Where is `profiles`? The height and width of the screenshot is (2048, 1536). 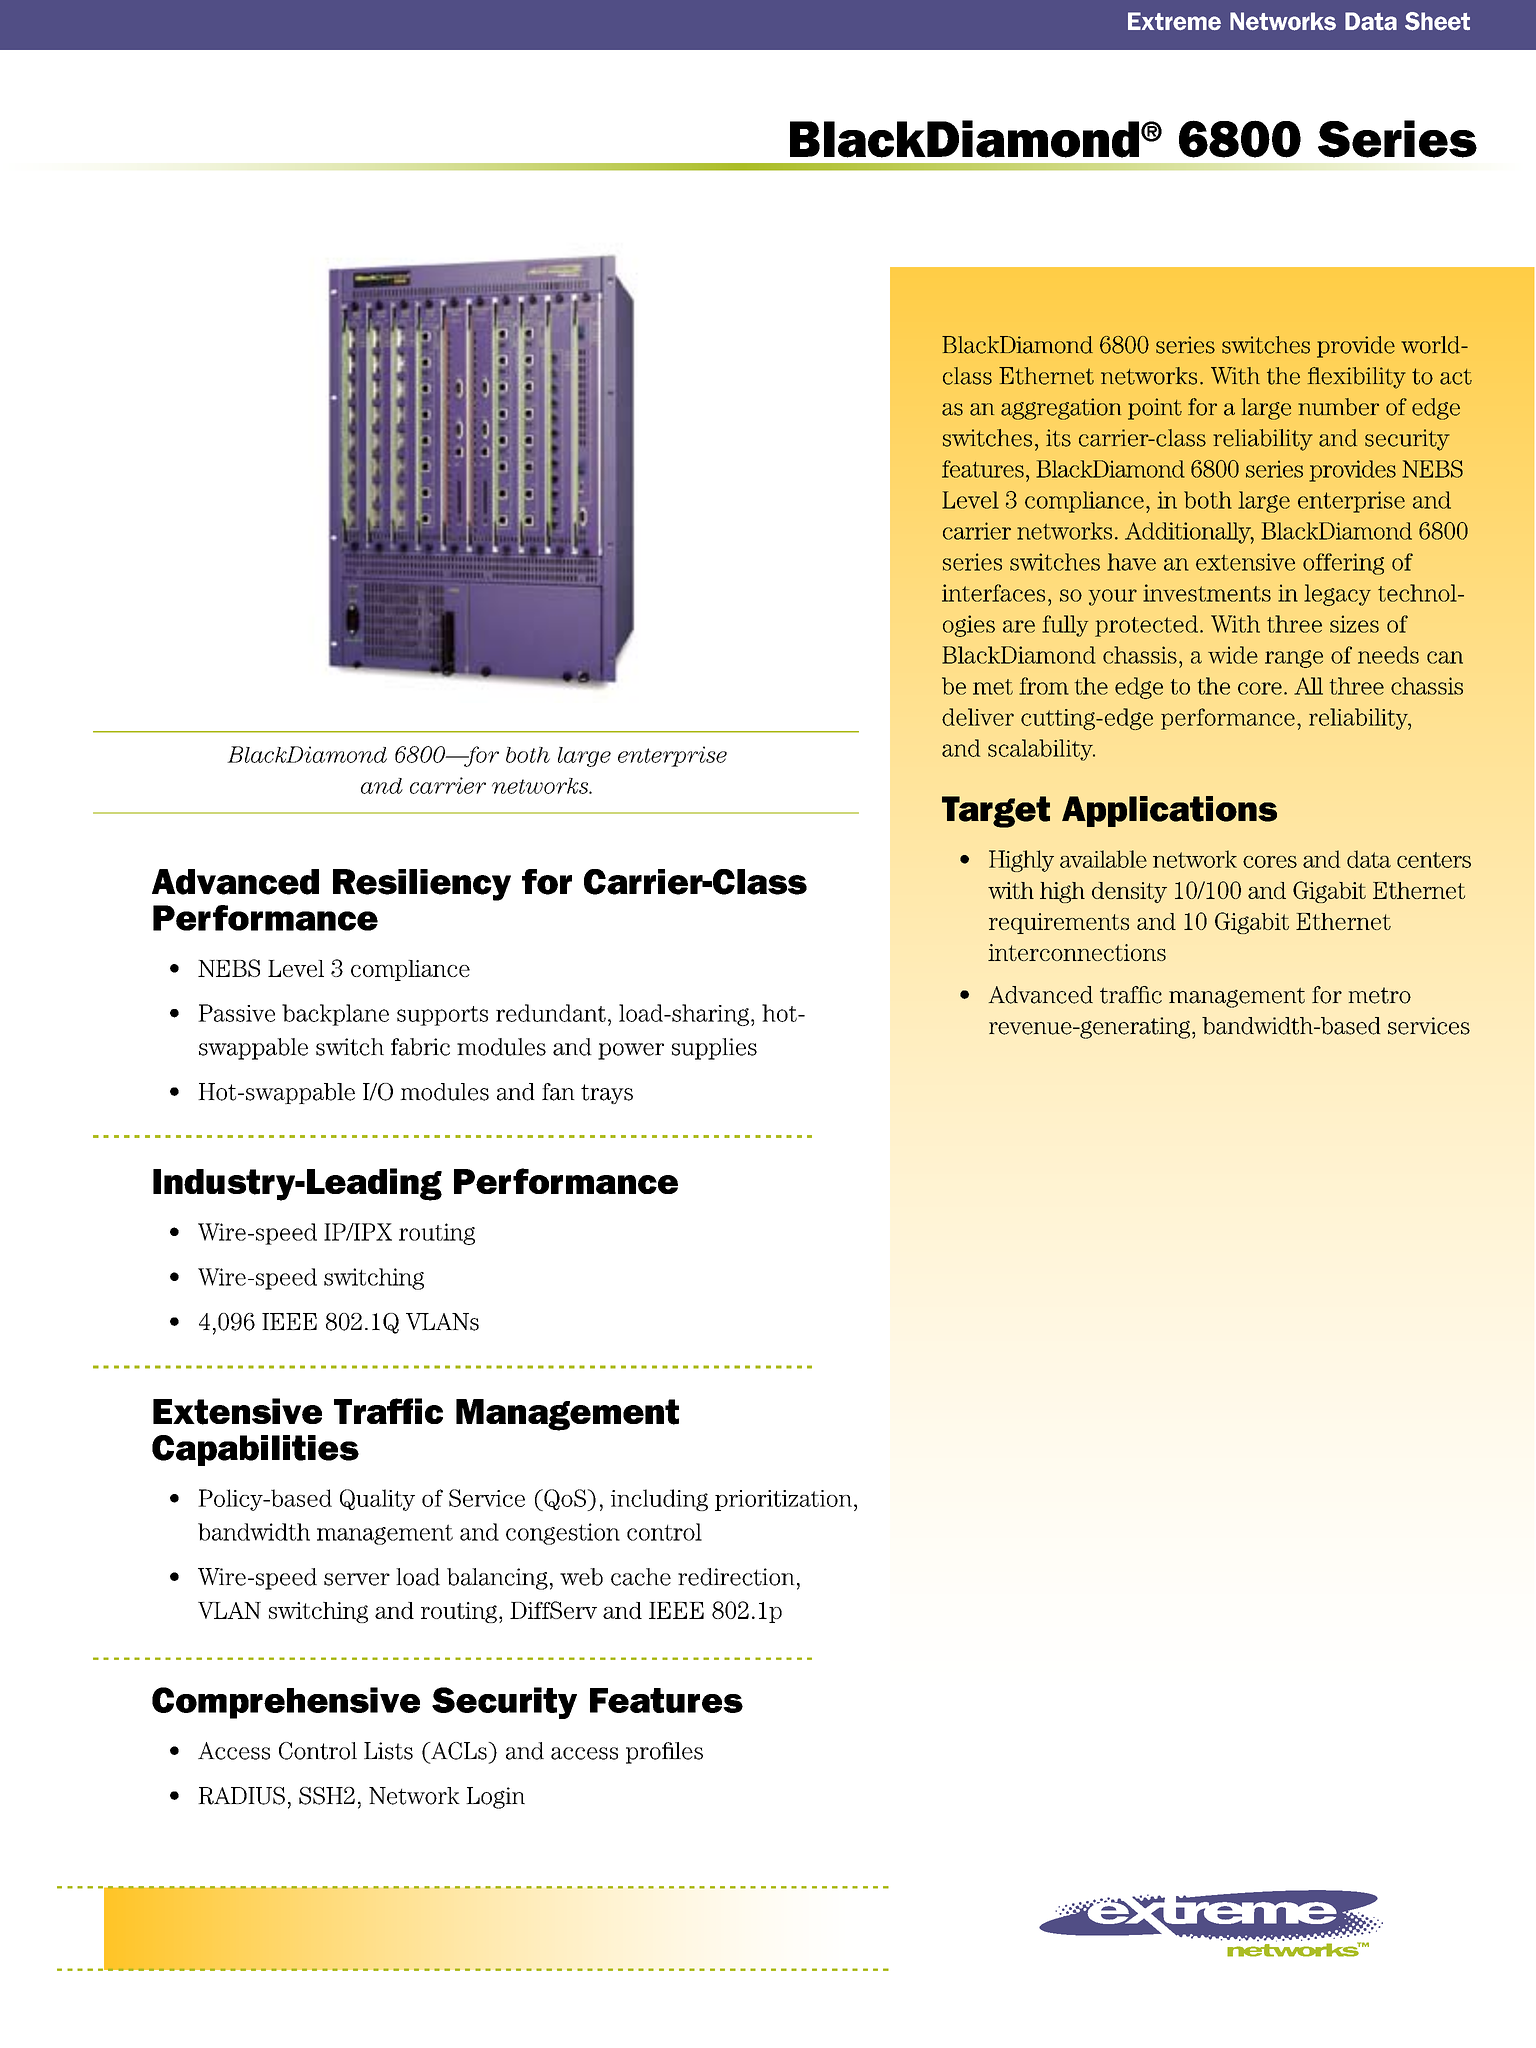
profiles is located at coordinates (664, 1753).
